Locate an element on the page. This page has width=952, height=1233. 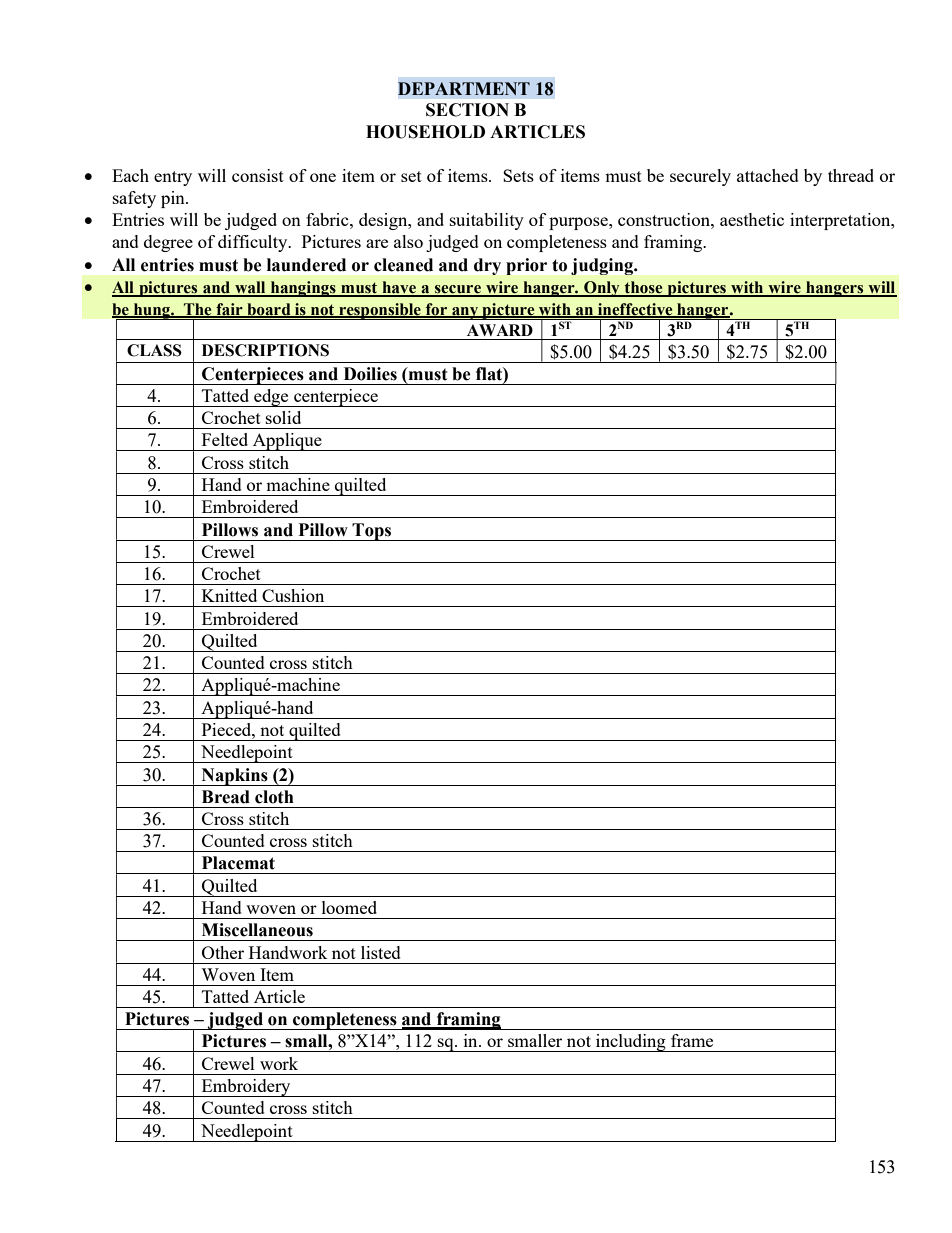
SECTION is located at coordinates (467, 110).
